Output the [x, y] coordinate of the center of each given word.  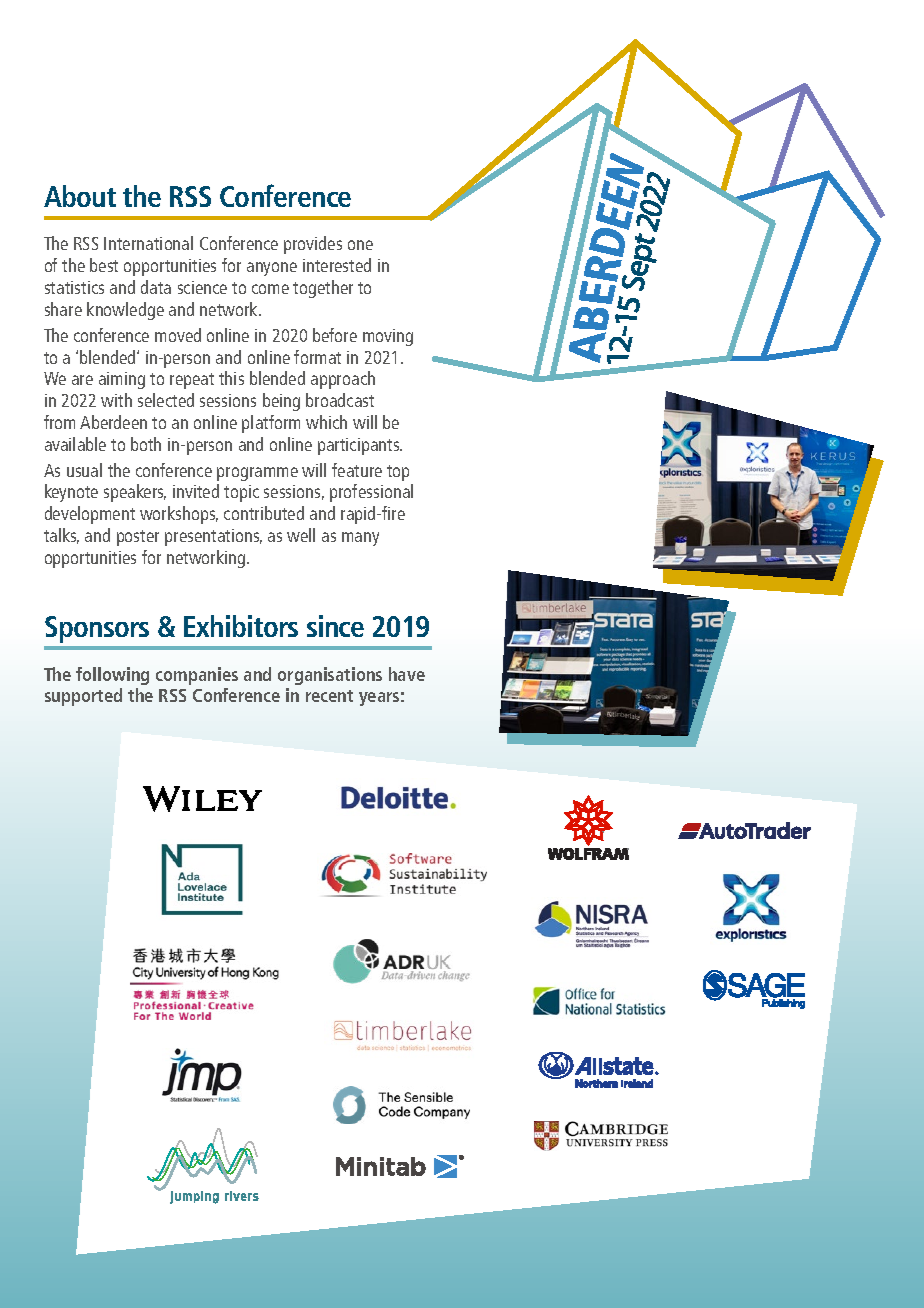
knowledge [125, 311]
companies [197, 676]
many [360, 539]
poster [138, 538]
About [80, 196]
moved [178, 335]
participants [360, 446]
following [112, 676]
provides [313, 245]
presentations [213, 537]
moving [388, 337]
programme [257, 474]
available [75, 444]
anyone [272, 269]
